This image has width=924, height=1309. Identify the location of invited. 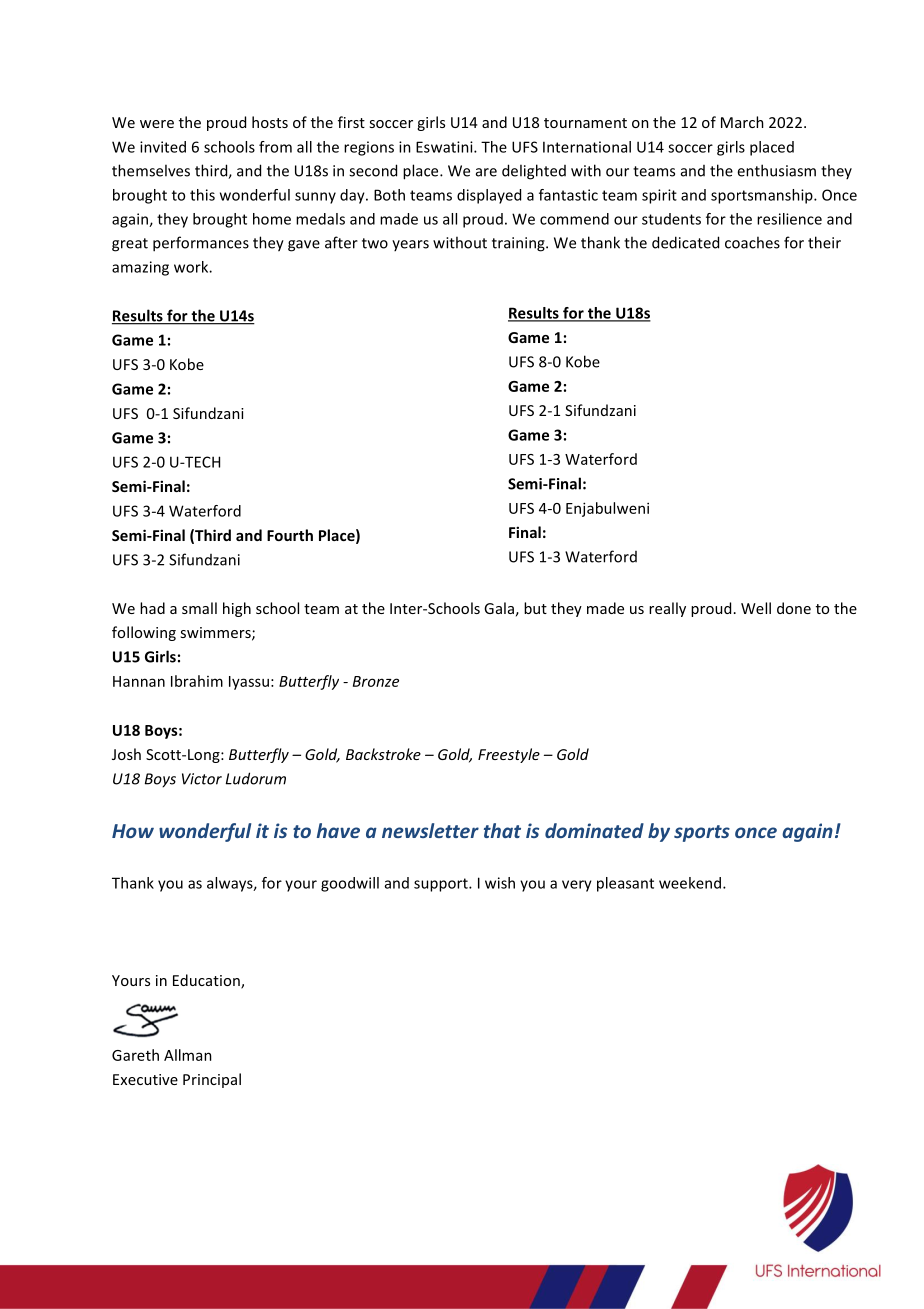
(163, 147).
